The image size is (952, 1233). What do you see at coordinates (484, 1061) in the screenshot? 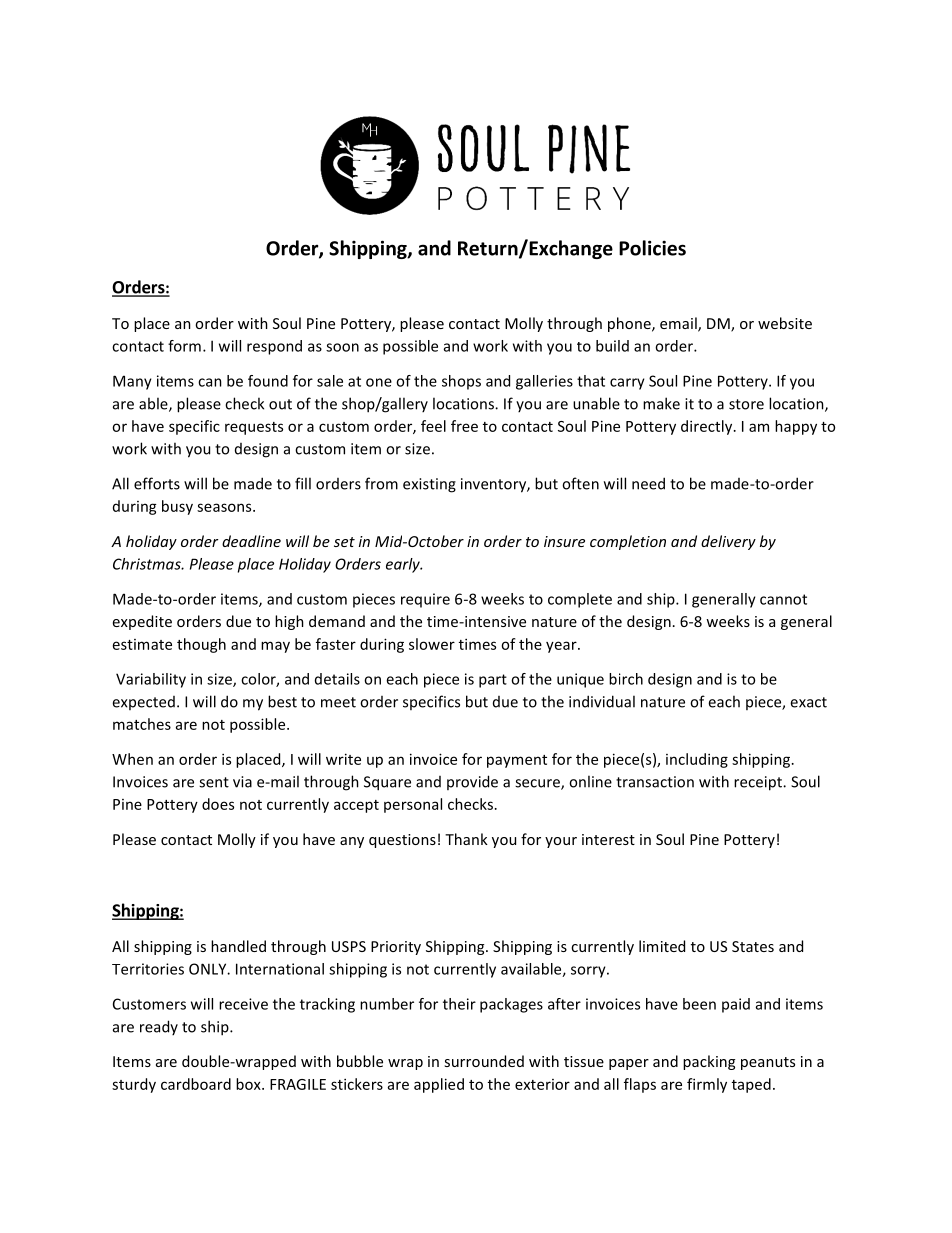
I see `surrounded` at bounding box center [484, 1061].
